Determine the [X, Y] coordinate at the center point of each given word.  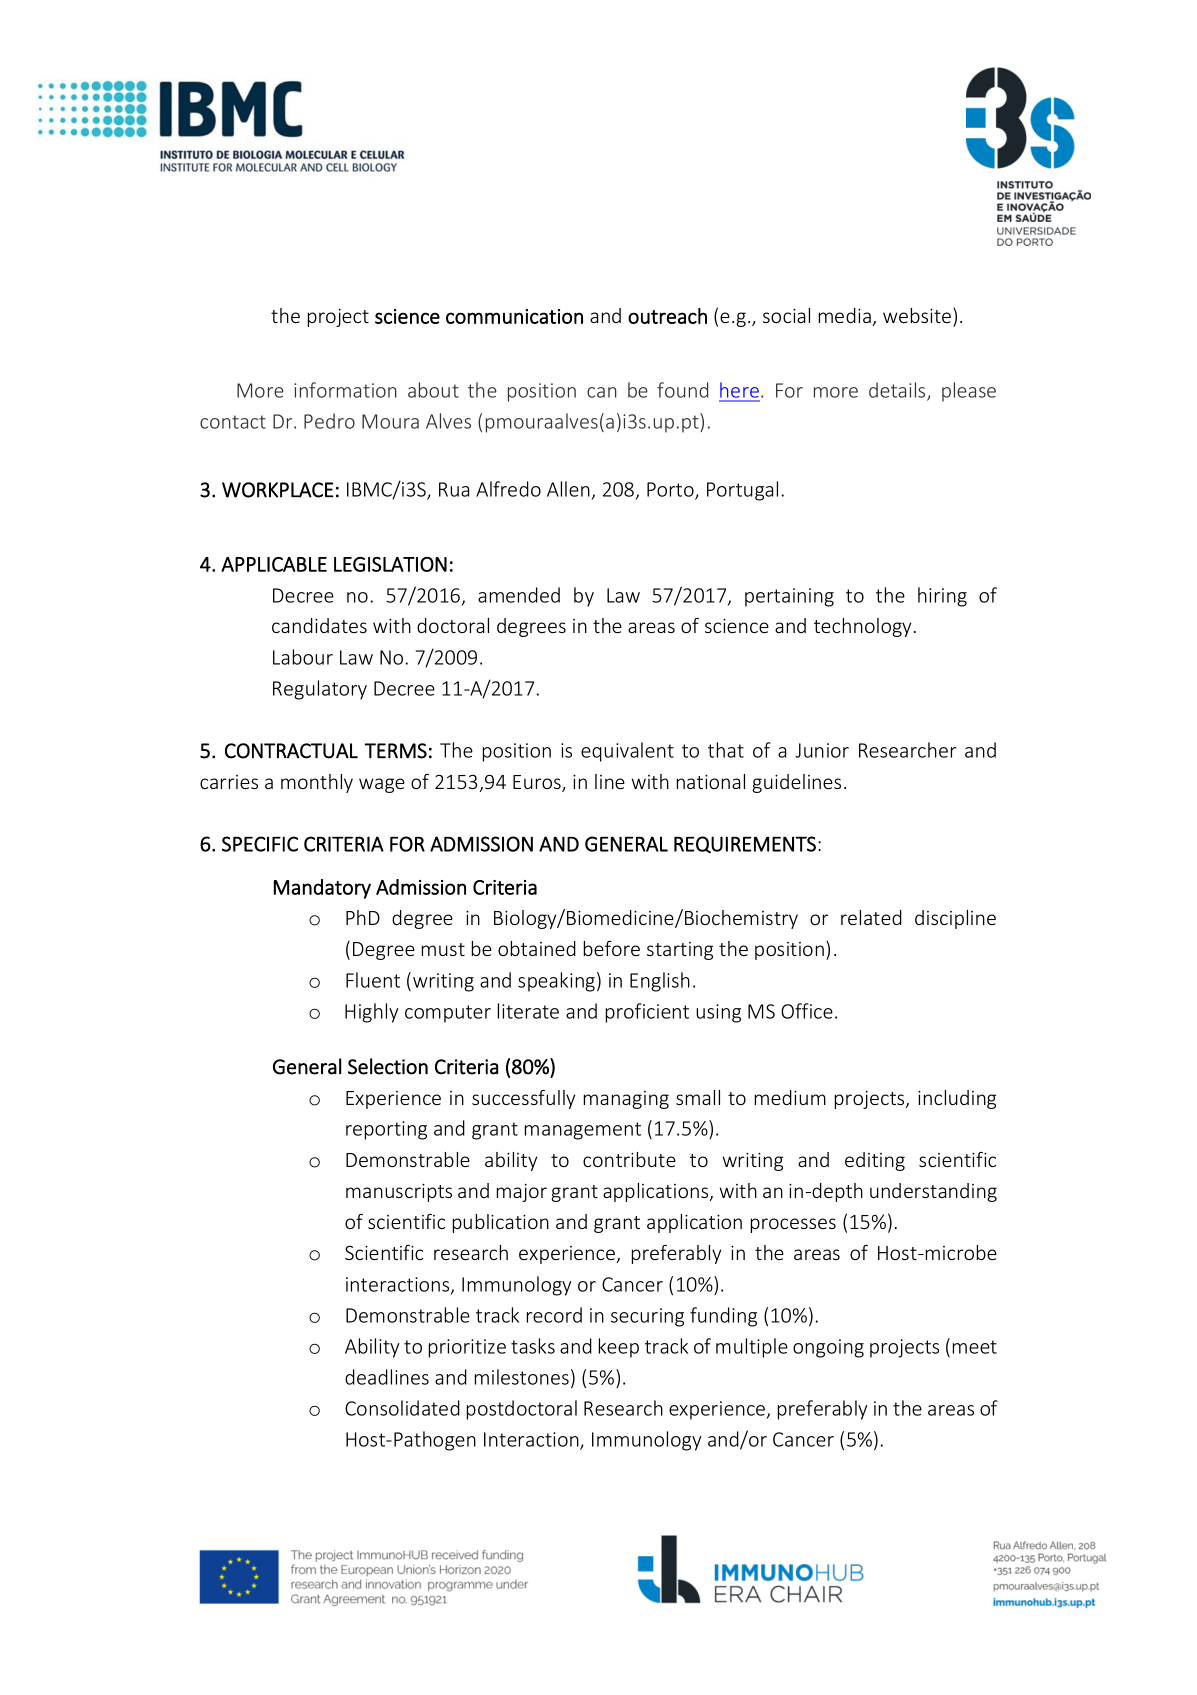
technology [862, 627]
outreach [667, 316]
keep [619, 1348]
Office [807, 1011]
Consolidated [402, 1408]
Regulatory [320, 690]
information [345, 390]
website [917, 315]
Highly [372, 1013]
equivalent [627, 752]
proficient [647, 1013]
